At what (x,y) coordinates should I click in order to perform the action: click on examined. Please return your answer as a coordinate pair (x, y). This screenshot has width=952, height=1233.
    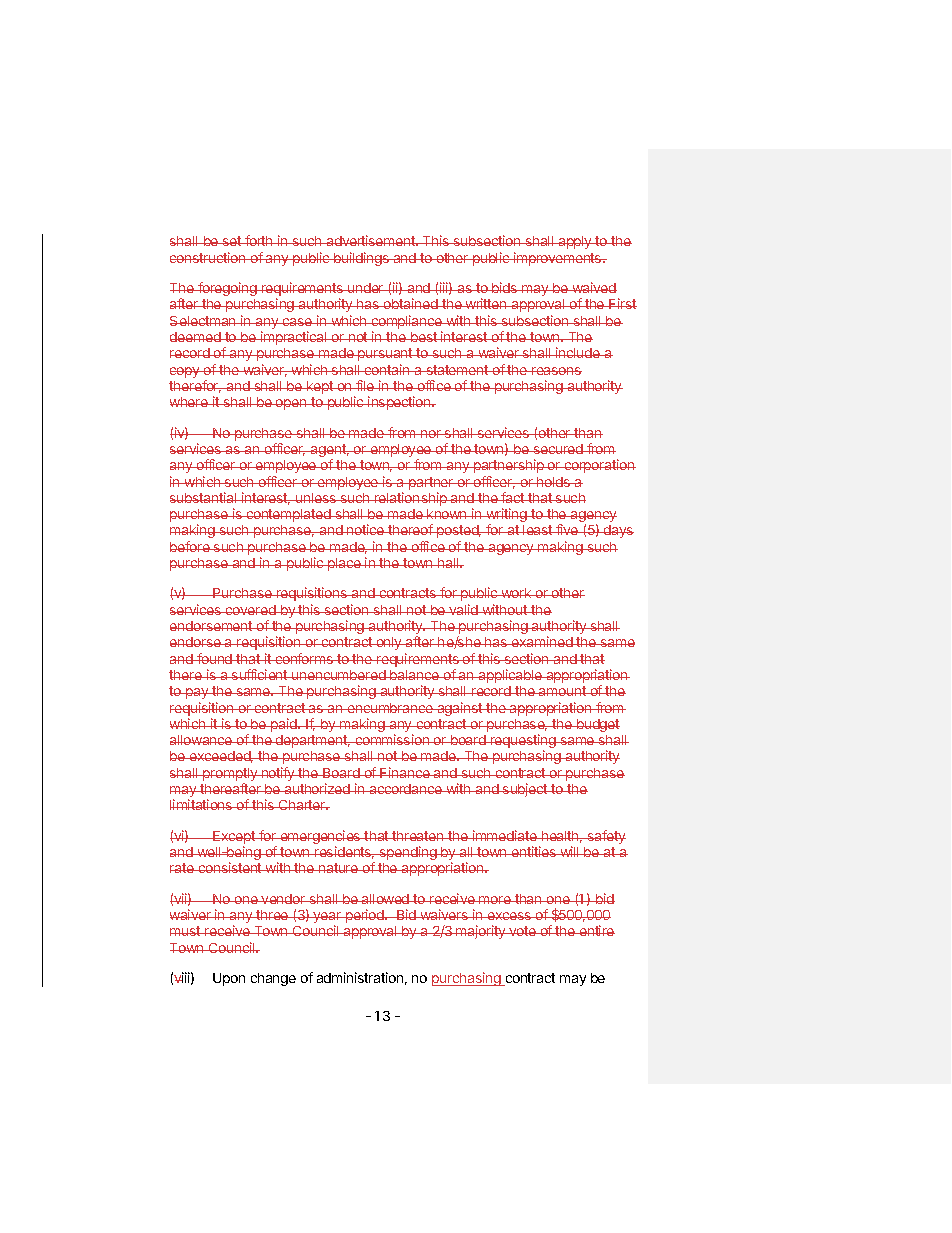
    Looking at the image, I should click on (542, 641).
